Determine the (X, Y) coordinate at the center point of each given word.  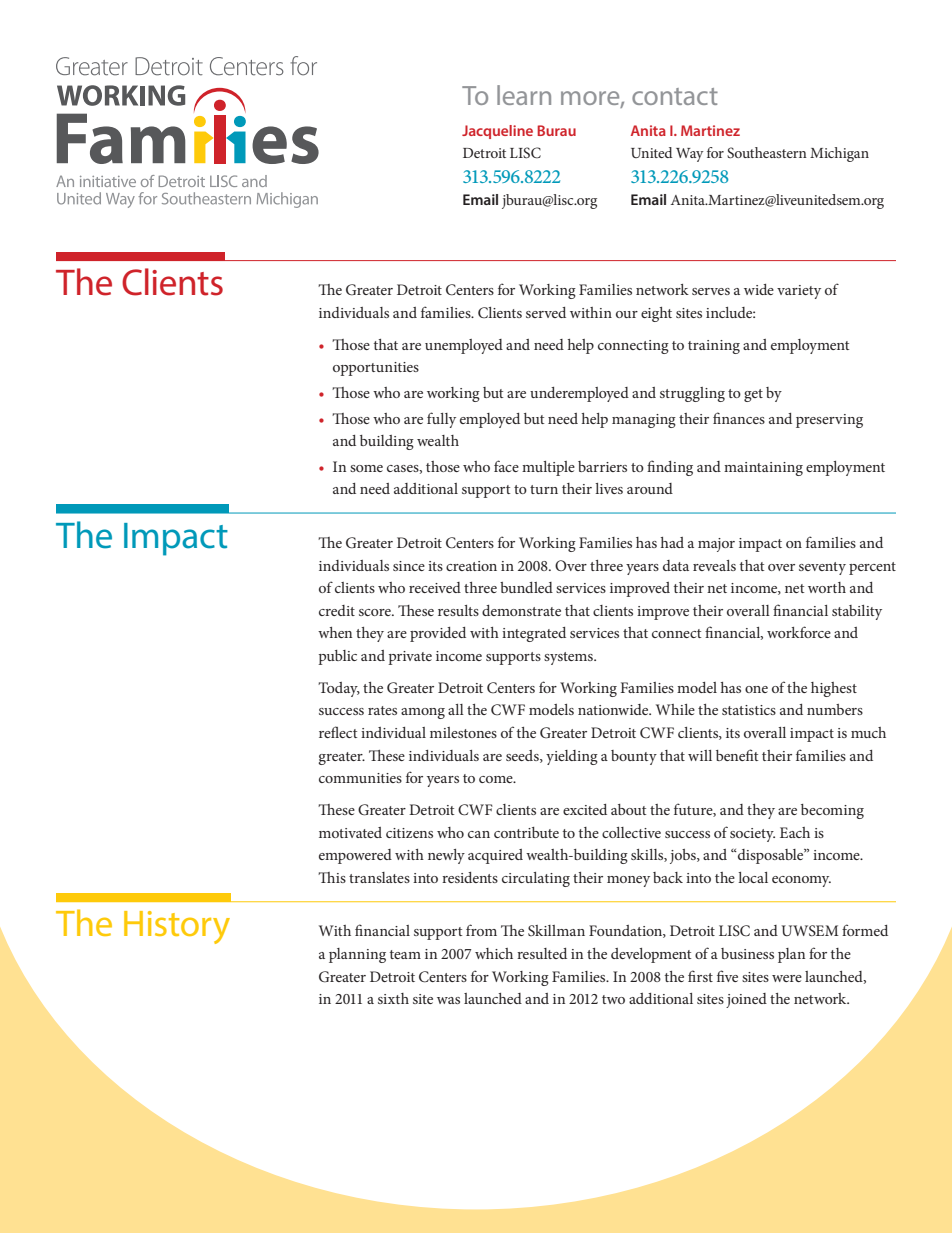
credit (337, 610)
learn (524, 95)
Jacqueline (497, 132)
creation (471, 566)
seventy (822, 568)
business (747, 953)
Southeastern (767, 152)
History (177, 927)
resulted (542, 953)
